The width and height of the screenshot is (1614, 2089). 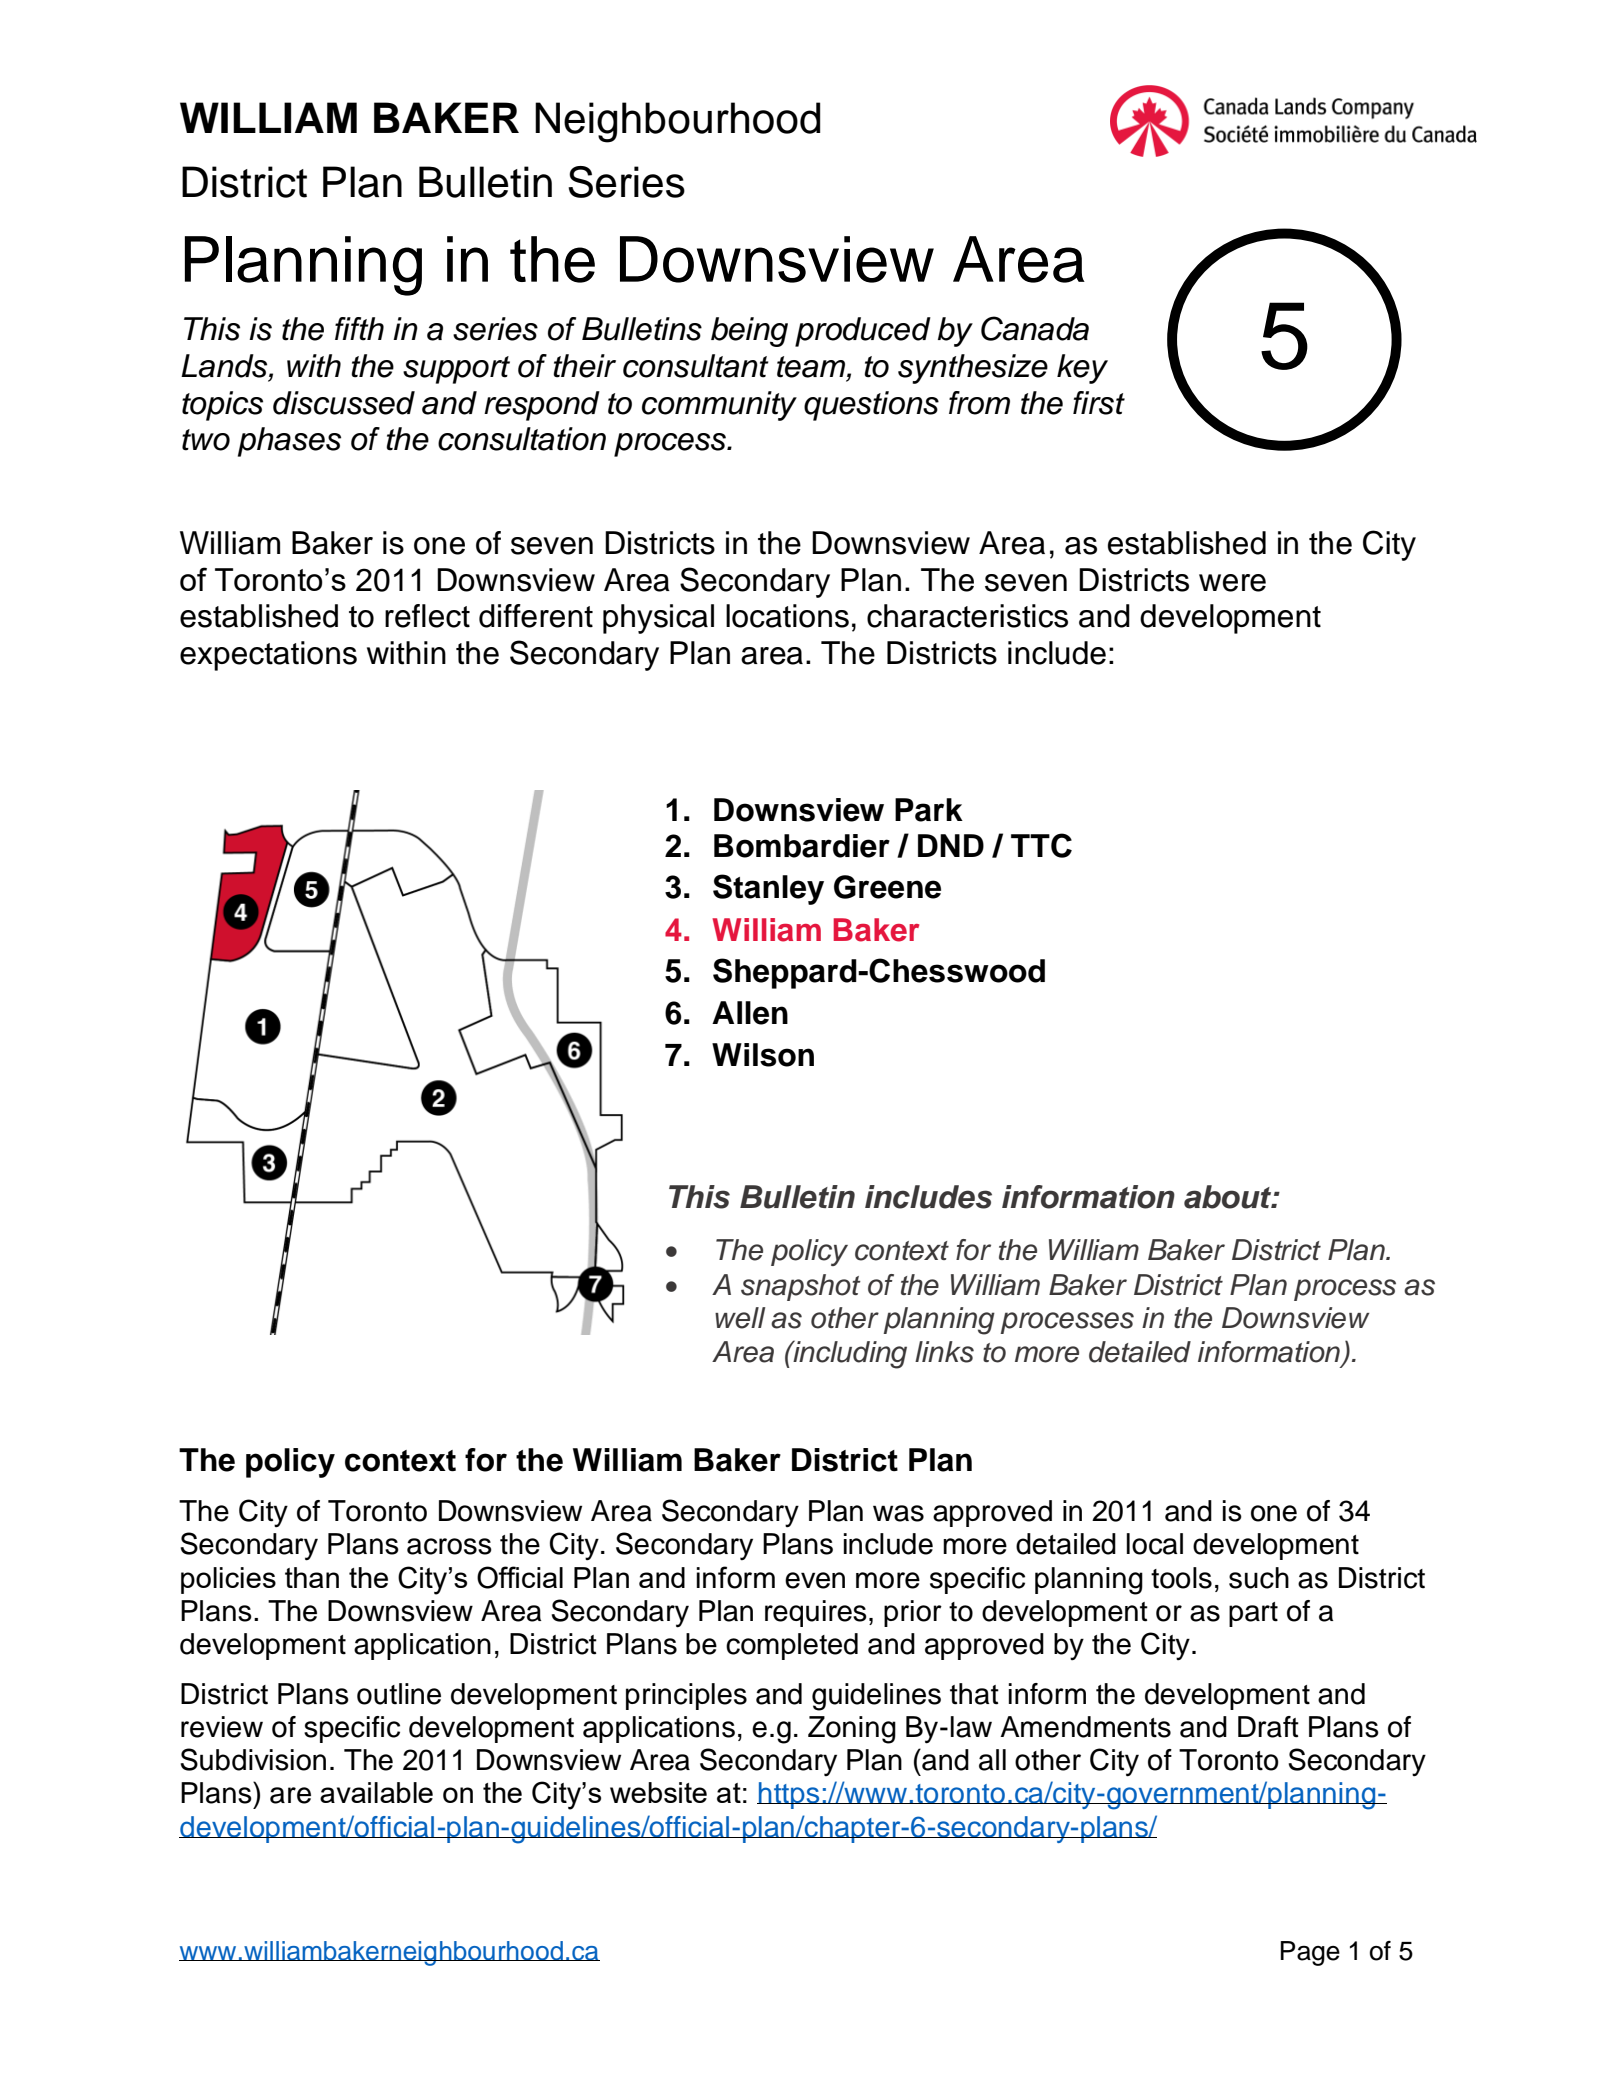 I want to click on about, so click(x=1229, y=1197).
